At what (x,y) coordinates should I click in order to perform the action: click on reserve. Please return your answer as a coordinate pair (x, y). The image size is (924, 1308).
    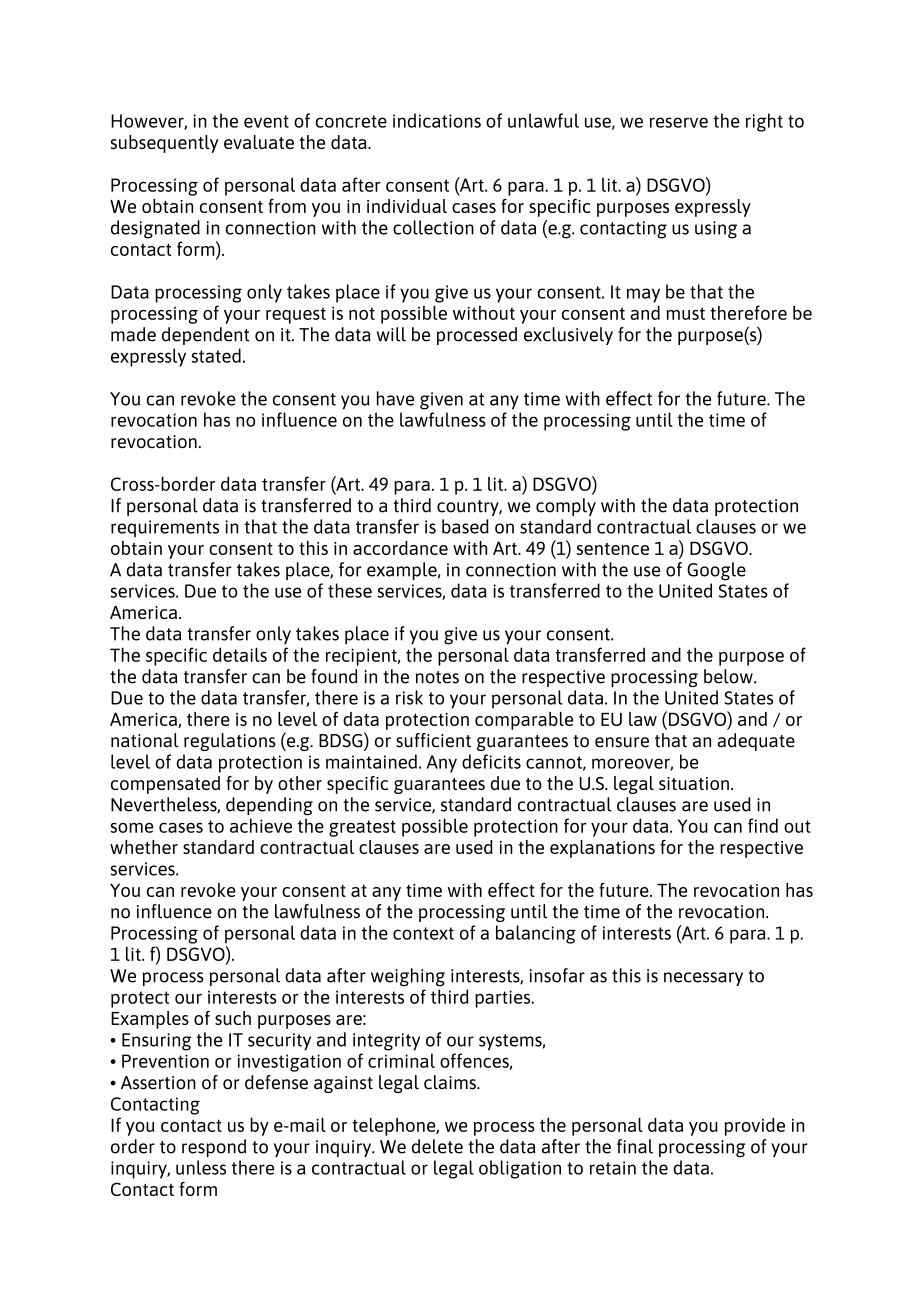
    Looking at the image, I should click on (679, 122).
